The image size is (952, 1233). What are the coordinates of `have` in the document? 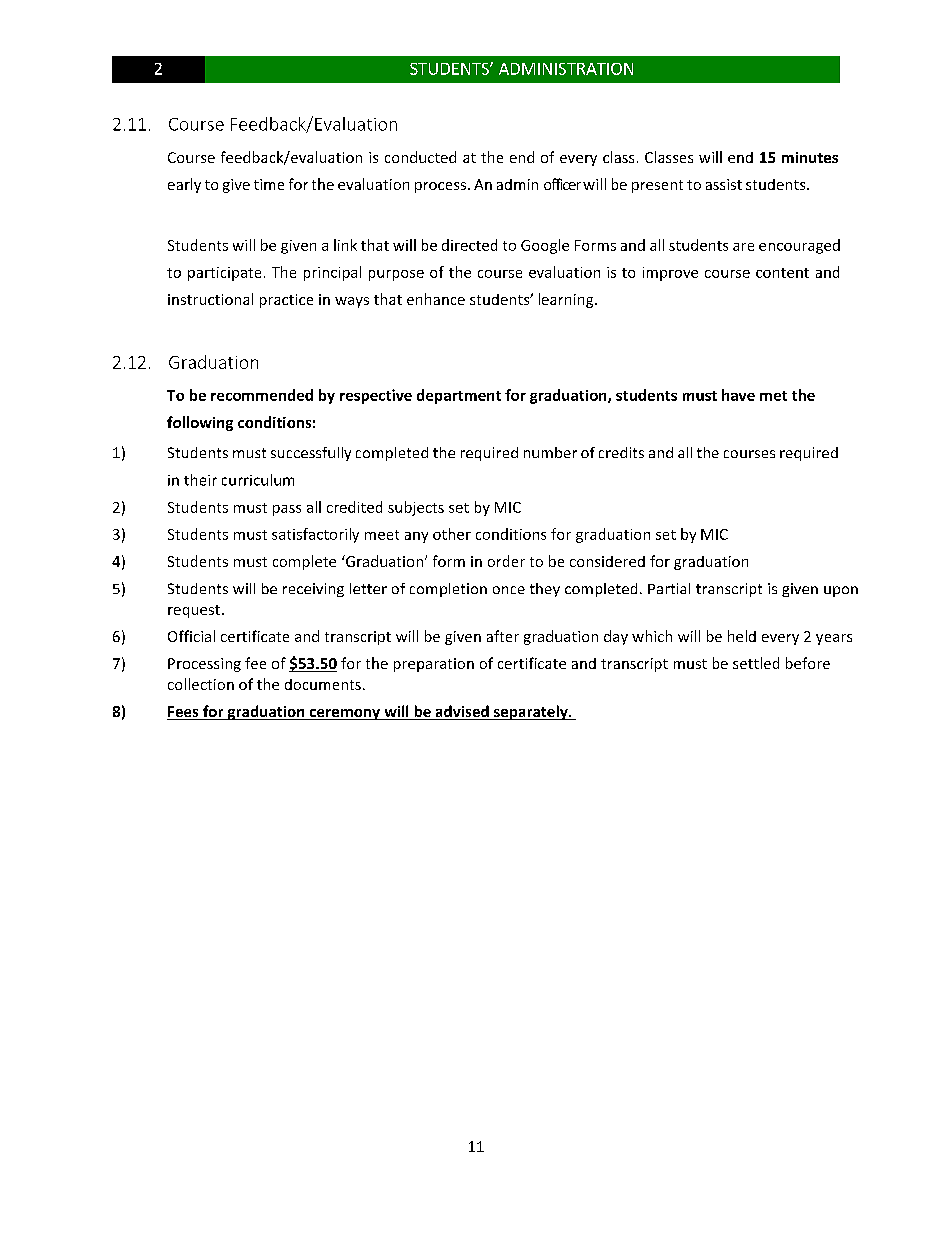 It's located at (738, 395).
